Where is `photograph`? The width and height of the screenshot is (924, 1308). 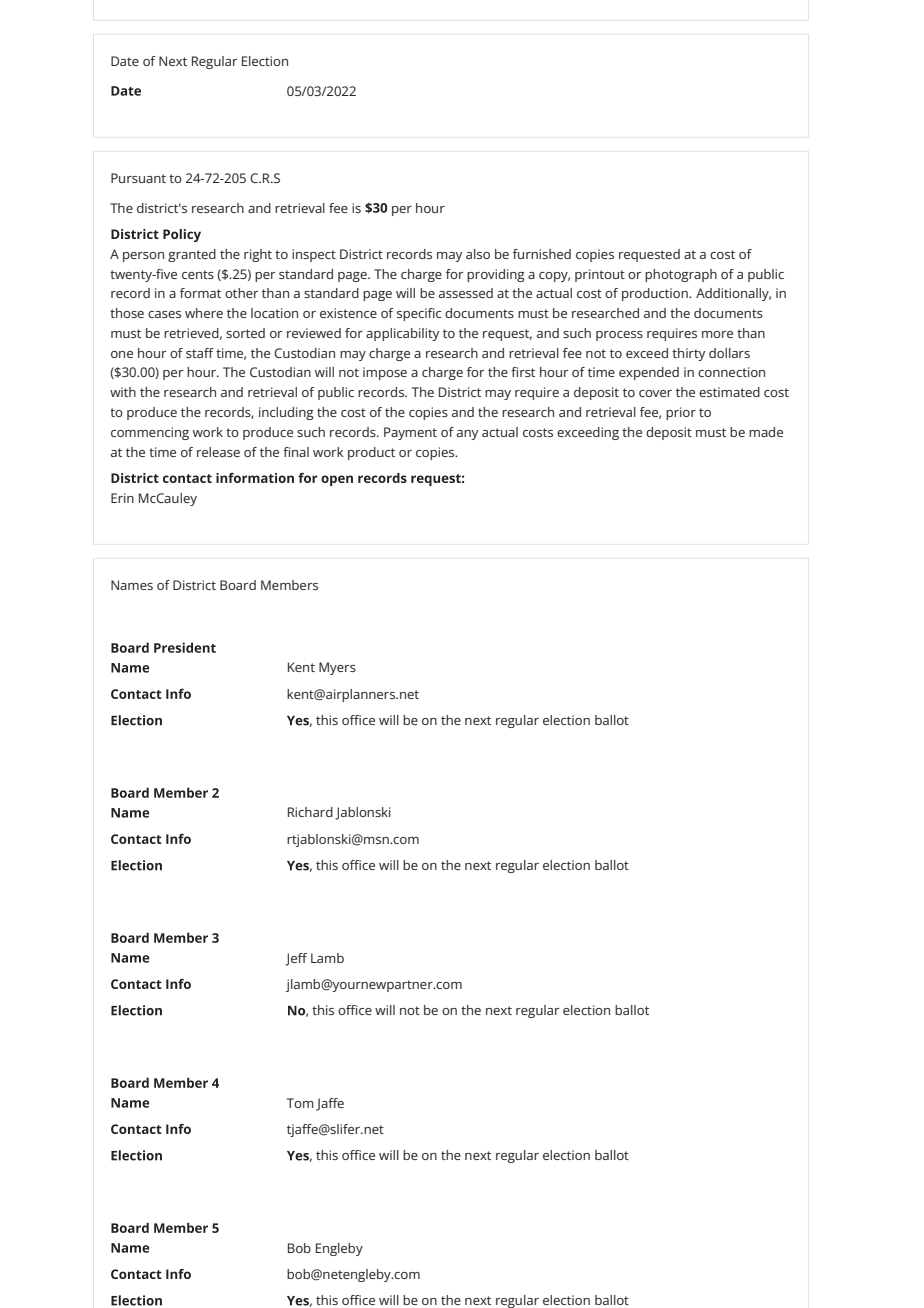
photograph is located at coordinates (681, 275).
